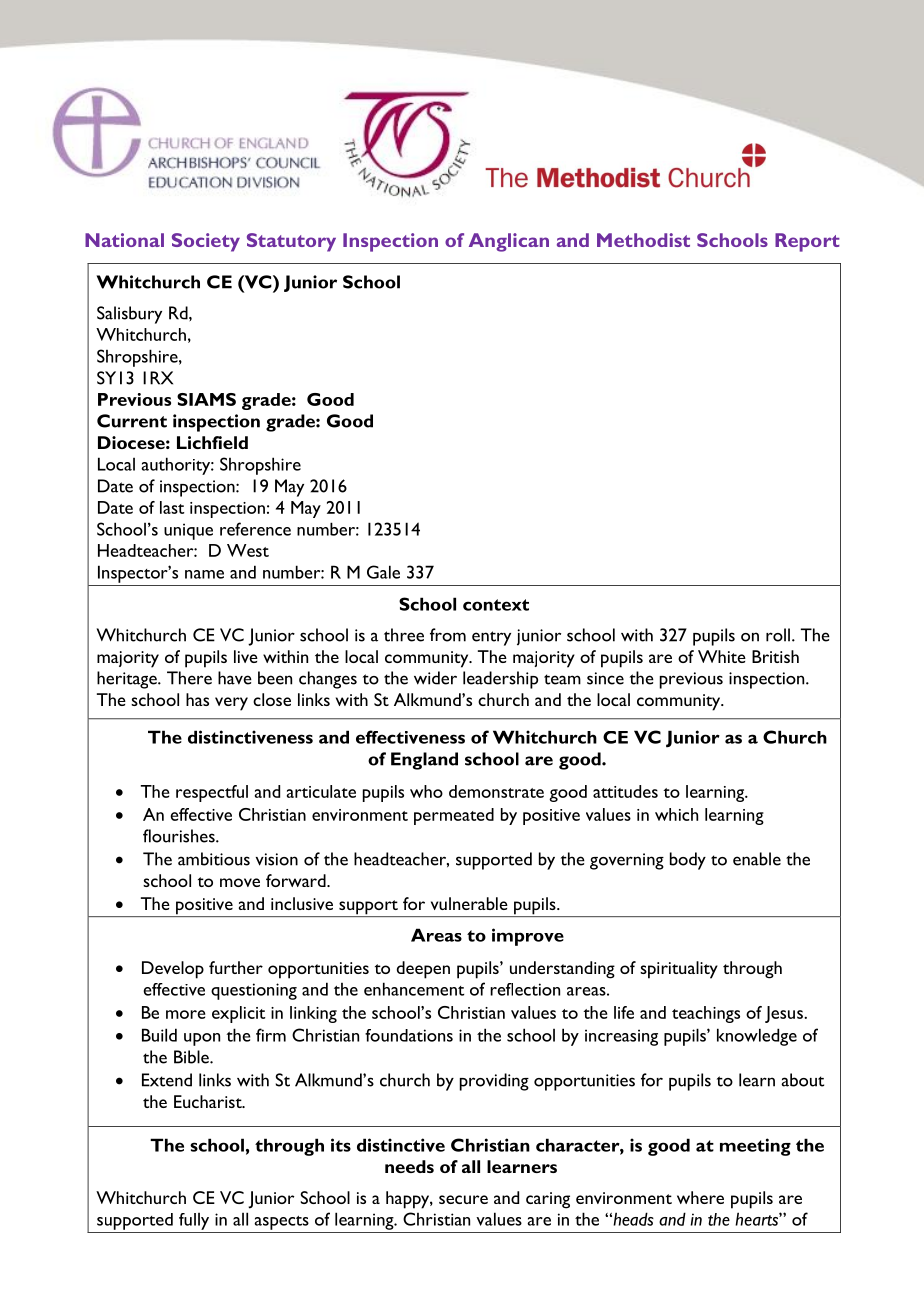 The height and width of the screenshot is (1307, 924). Describe the element at coordinates (204, 574) in the screenshot. I see `name` at that location.
